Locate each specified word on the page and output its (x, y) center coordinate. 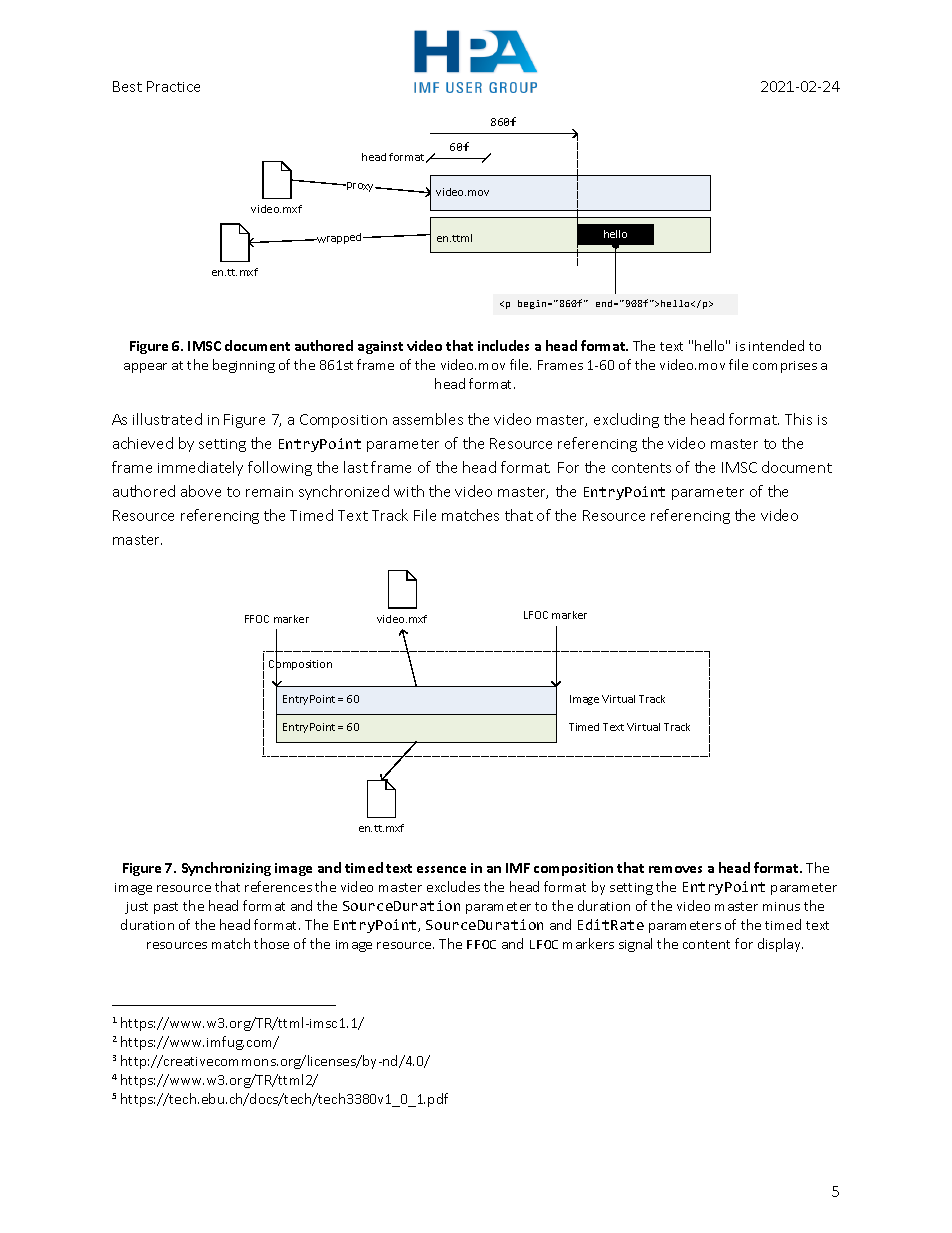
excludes (453, 886)
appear (145, 368)
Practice (173, 86)
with (409, 491)
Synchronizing (226, 869)
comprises (785, 367)
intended (776, 345)
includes (503, 345)
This (798, 419)
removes (675, 869)
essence (441, 869)
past (166, 908)
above (201, 491)
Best (127, 86)
